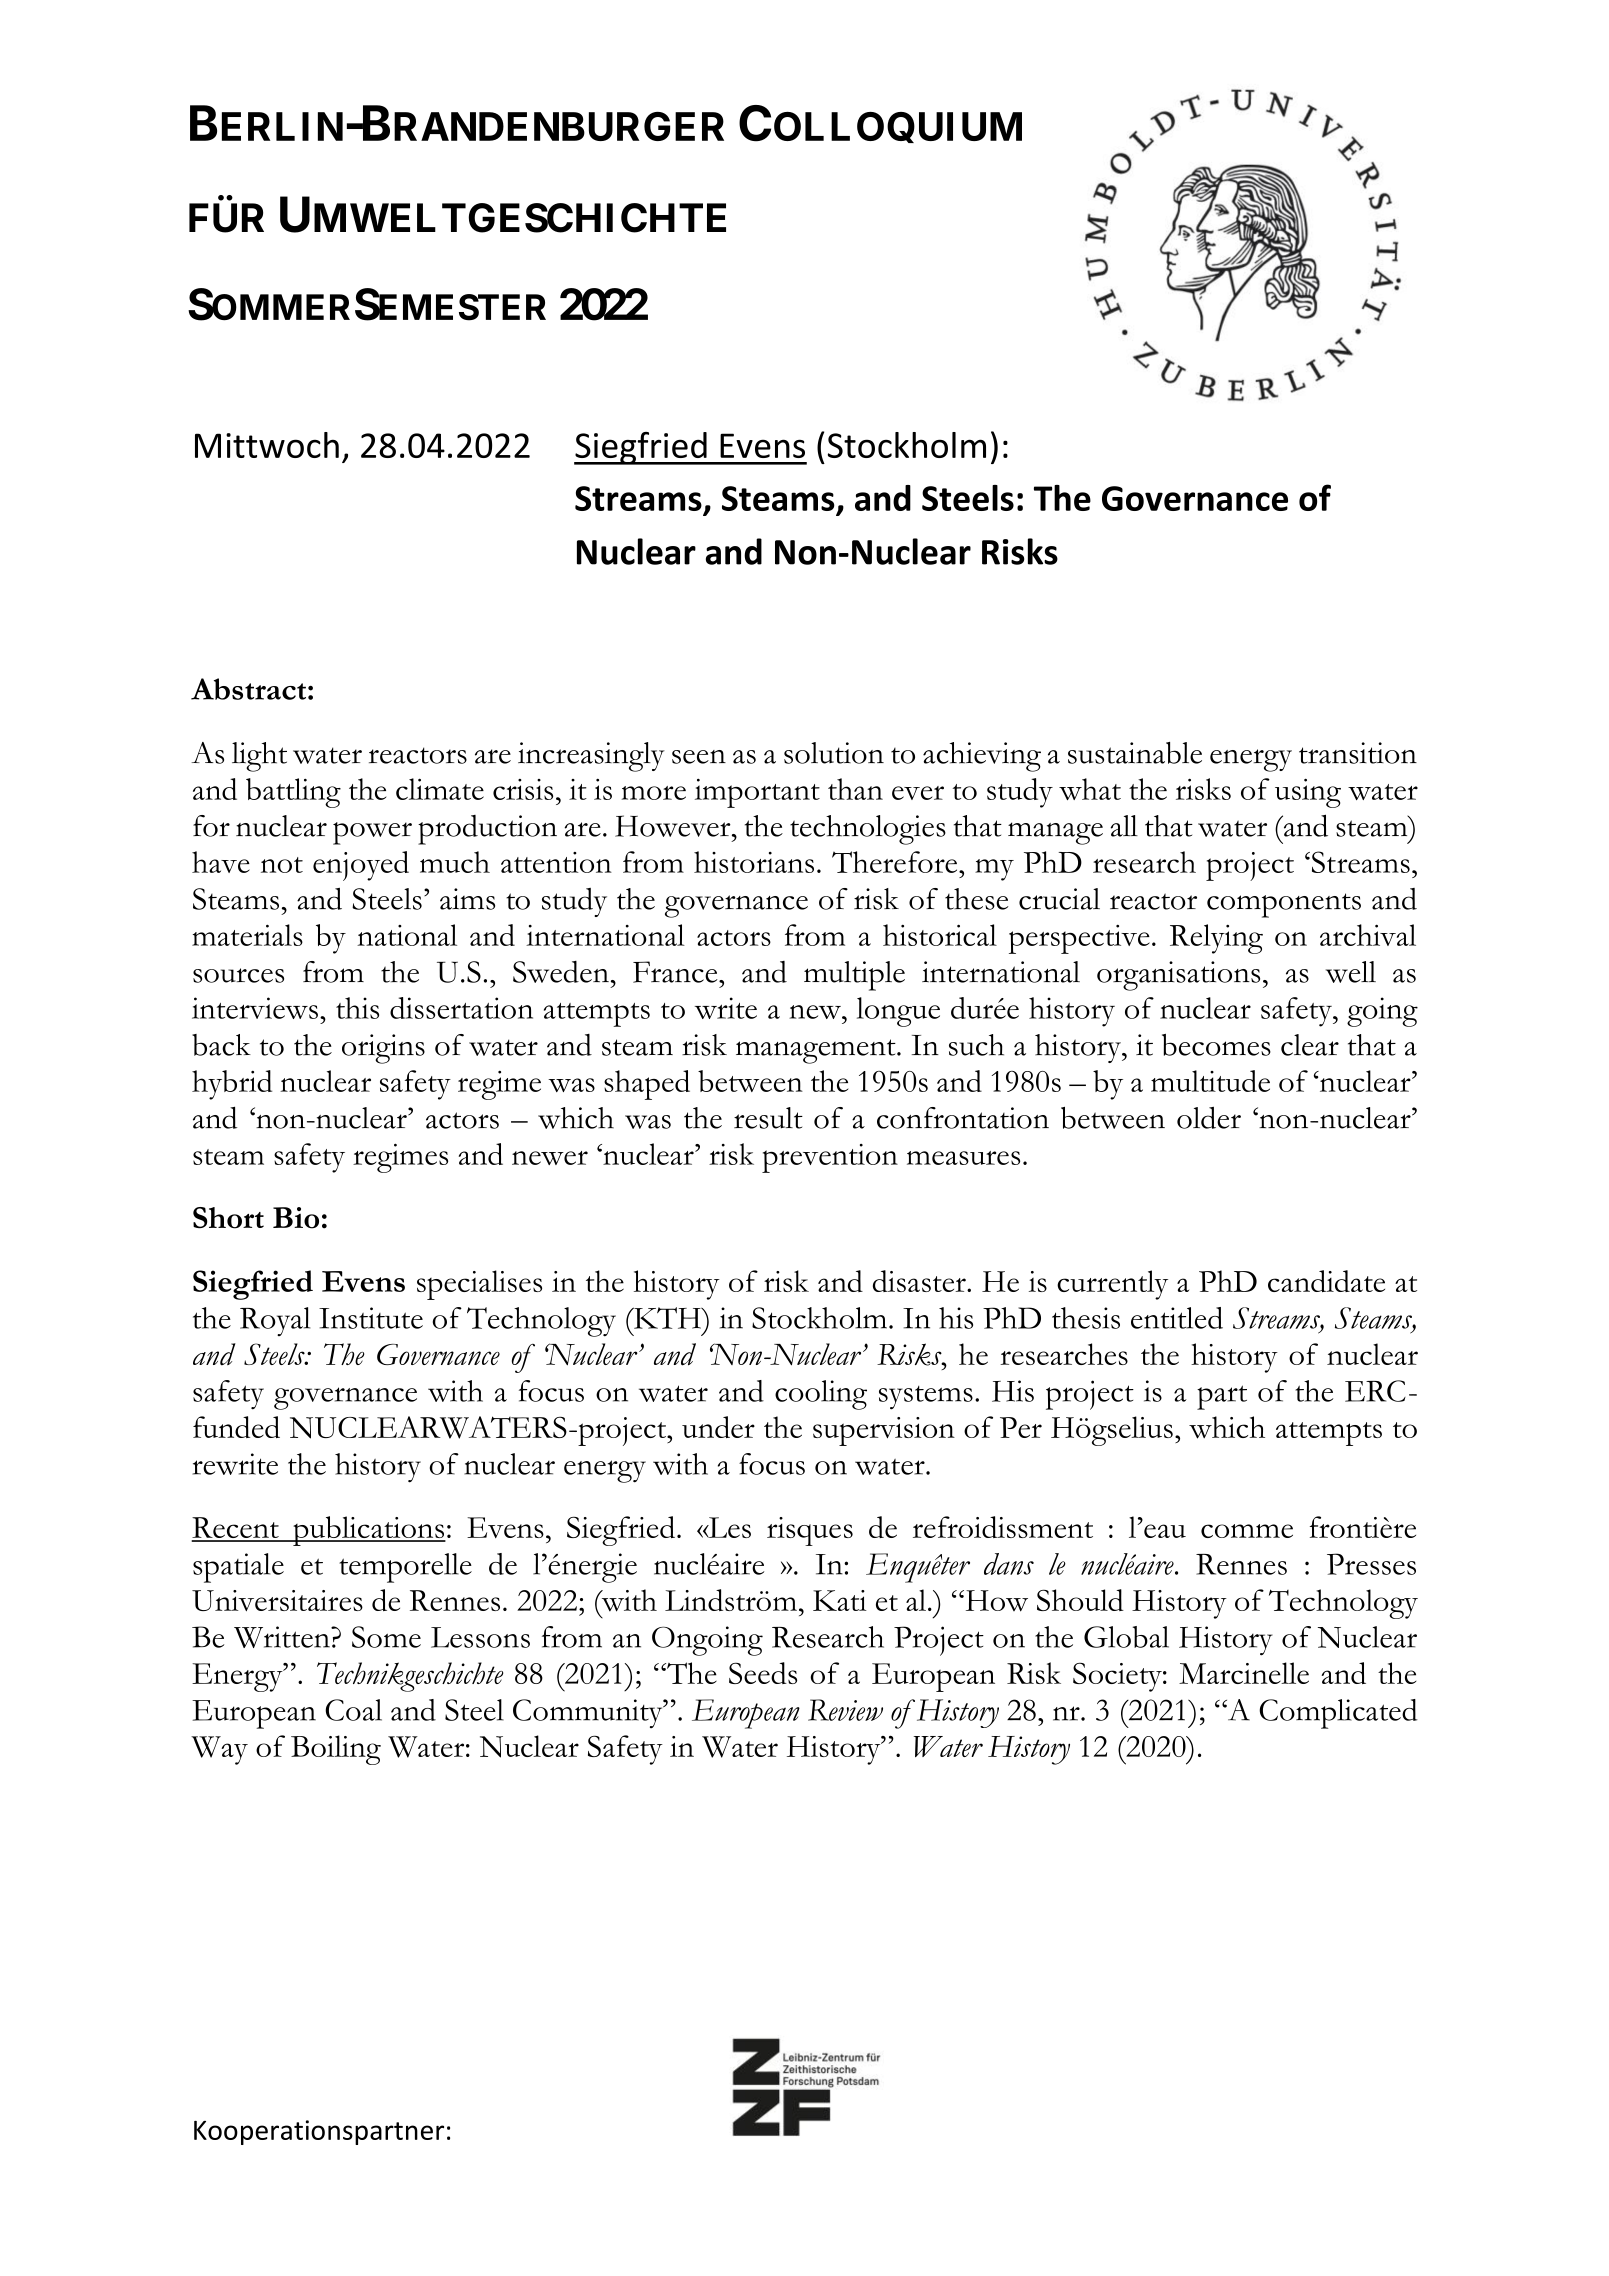 This document has width=1609, height=2276. I want to click on Review, so click(845, 1710).
